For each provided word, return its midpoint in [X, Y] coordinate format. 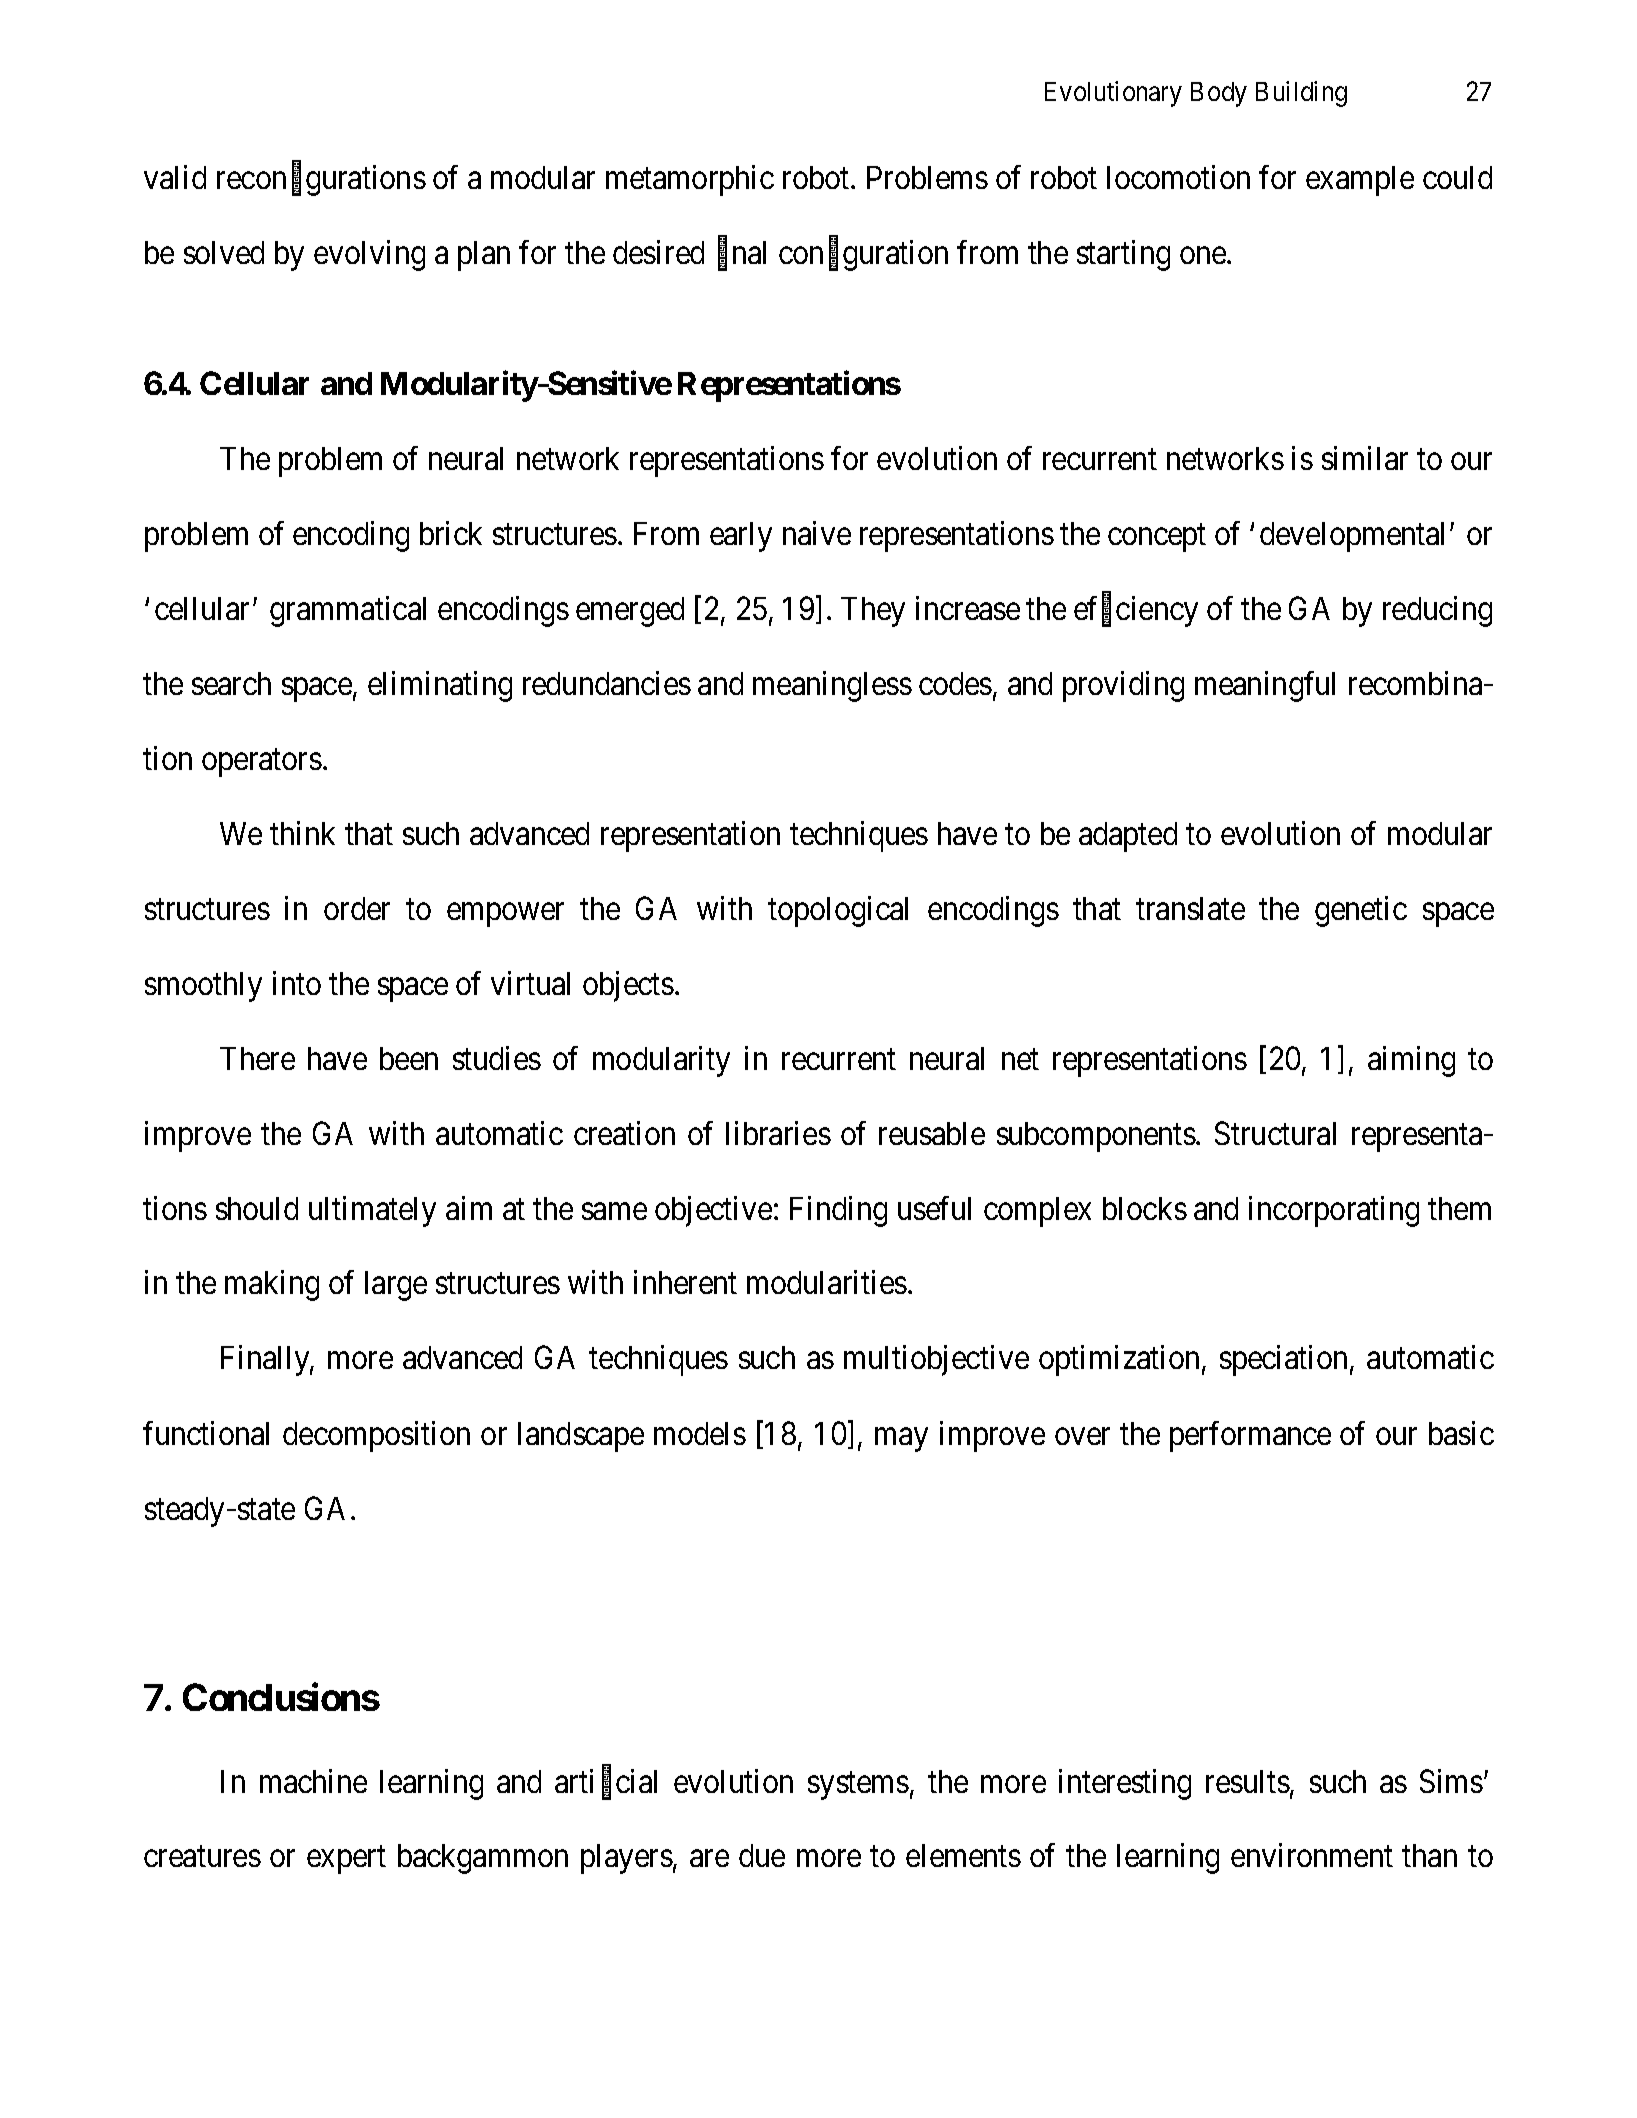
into [297, 983]
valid [175, 177]
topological [838, 911]
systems [858, 1786]
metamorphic [690, 180]
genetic [1361, 911]
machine [313, 1781]
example [1360, 181]
